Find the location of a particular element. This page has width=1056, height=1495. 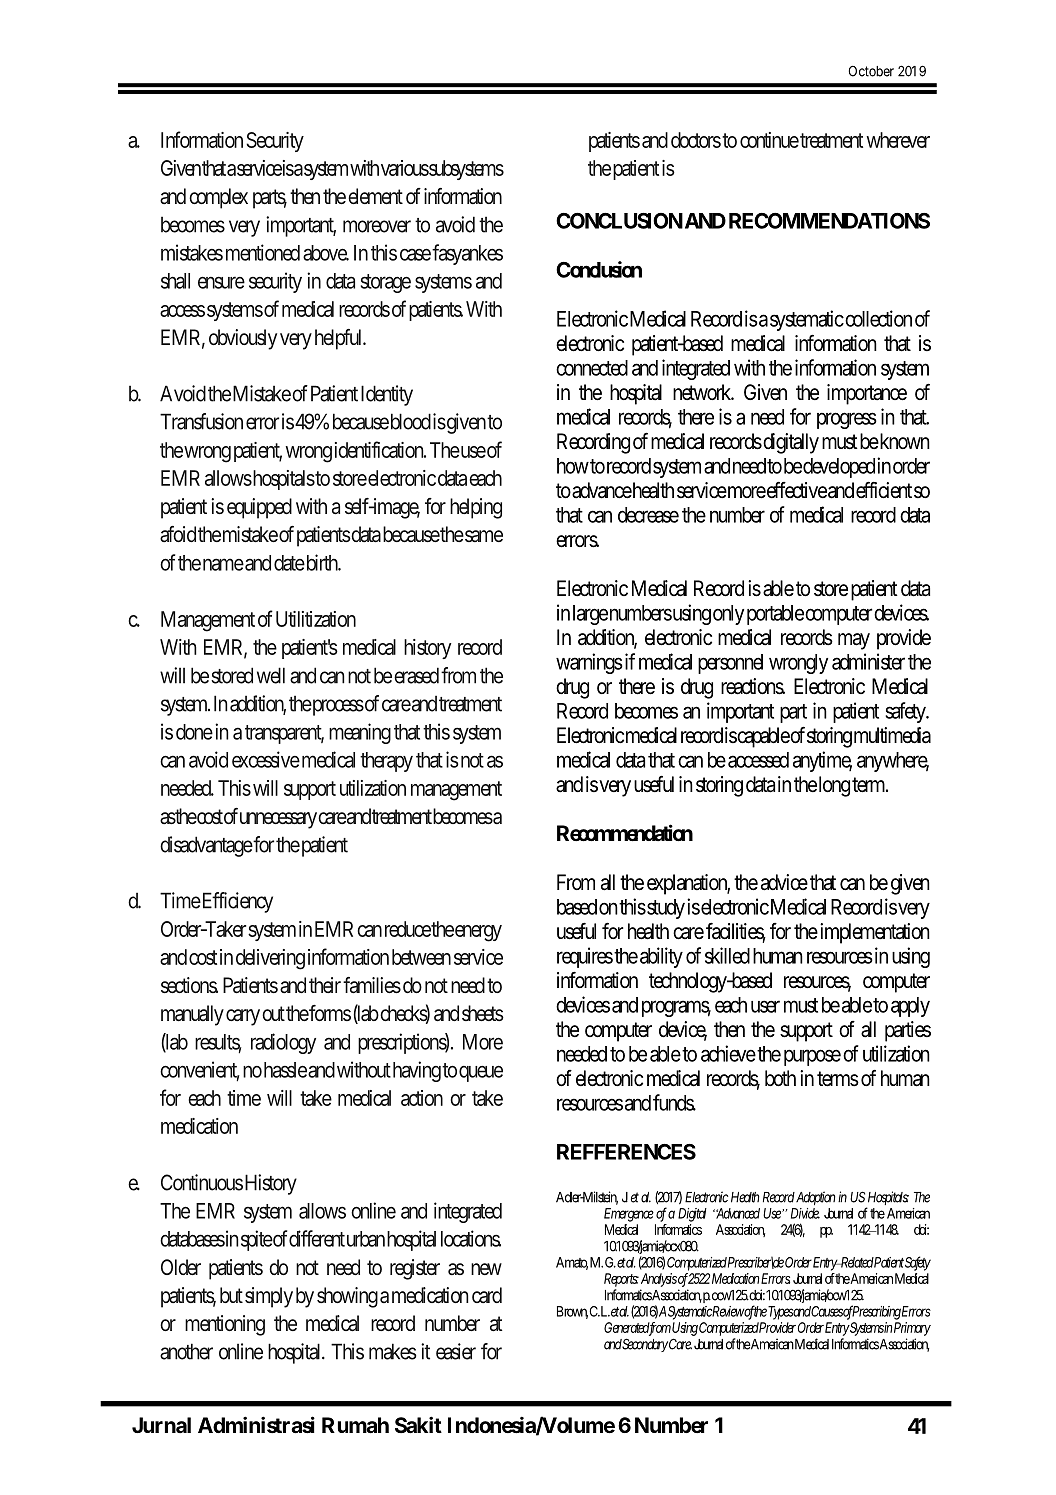

progress is located at coordinates (847, 420).
